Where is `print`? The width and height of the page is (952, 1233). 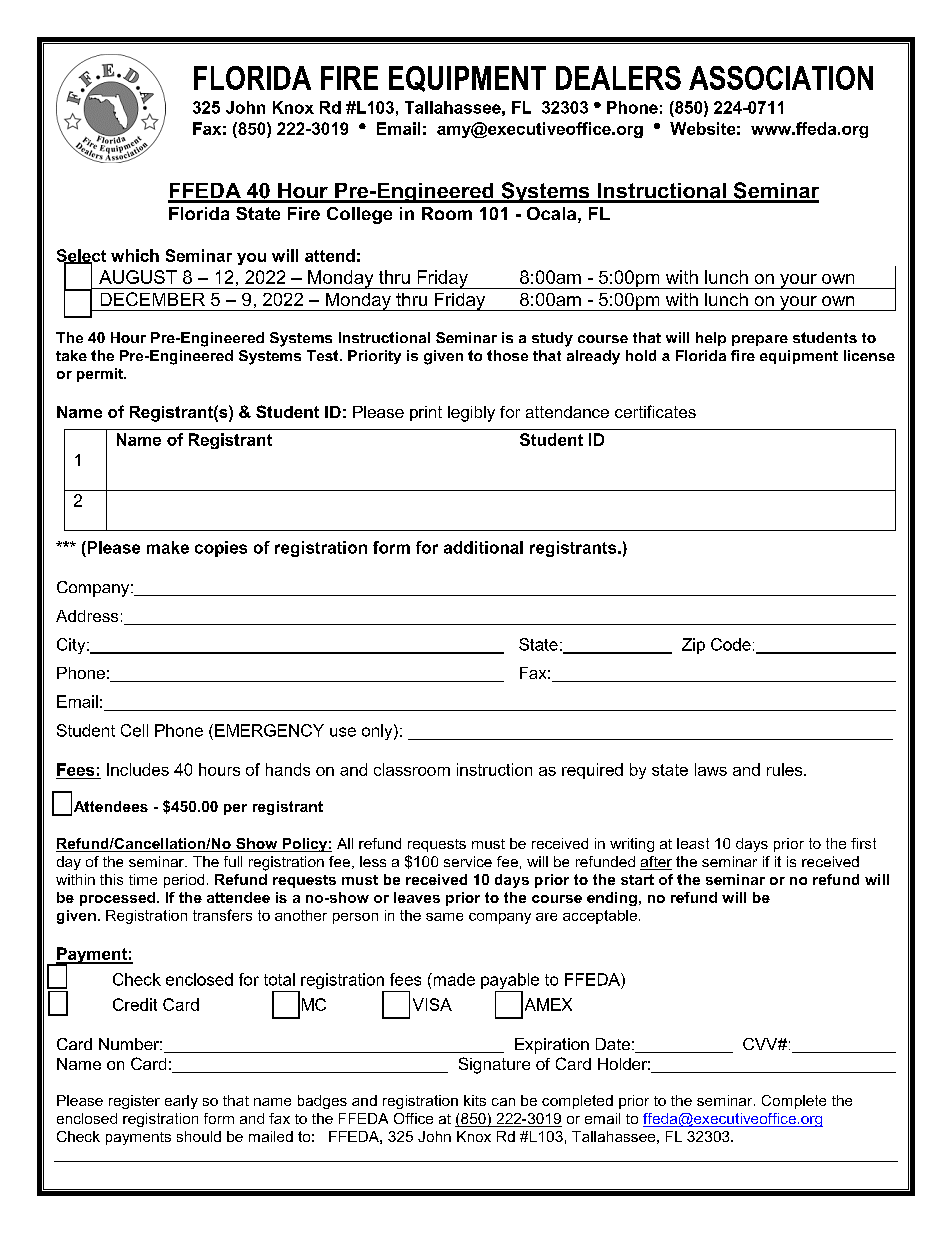
print is located at coordinates (426, 413).
